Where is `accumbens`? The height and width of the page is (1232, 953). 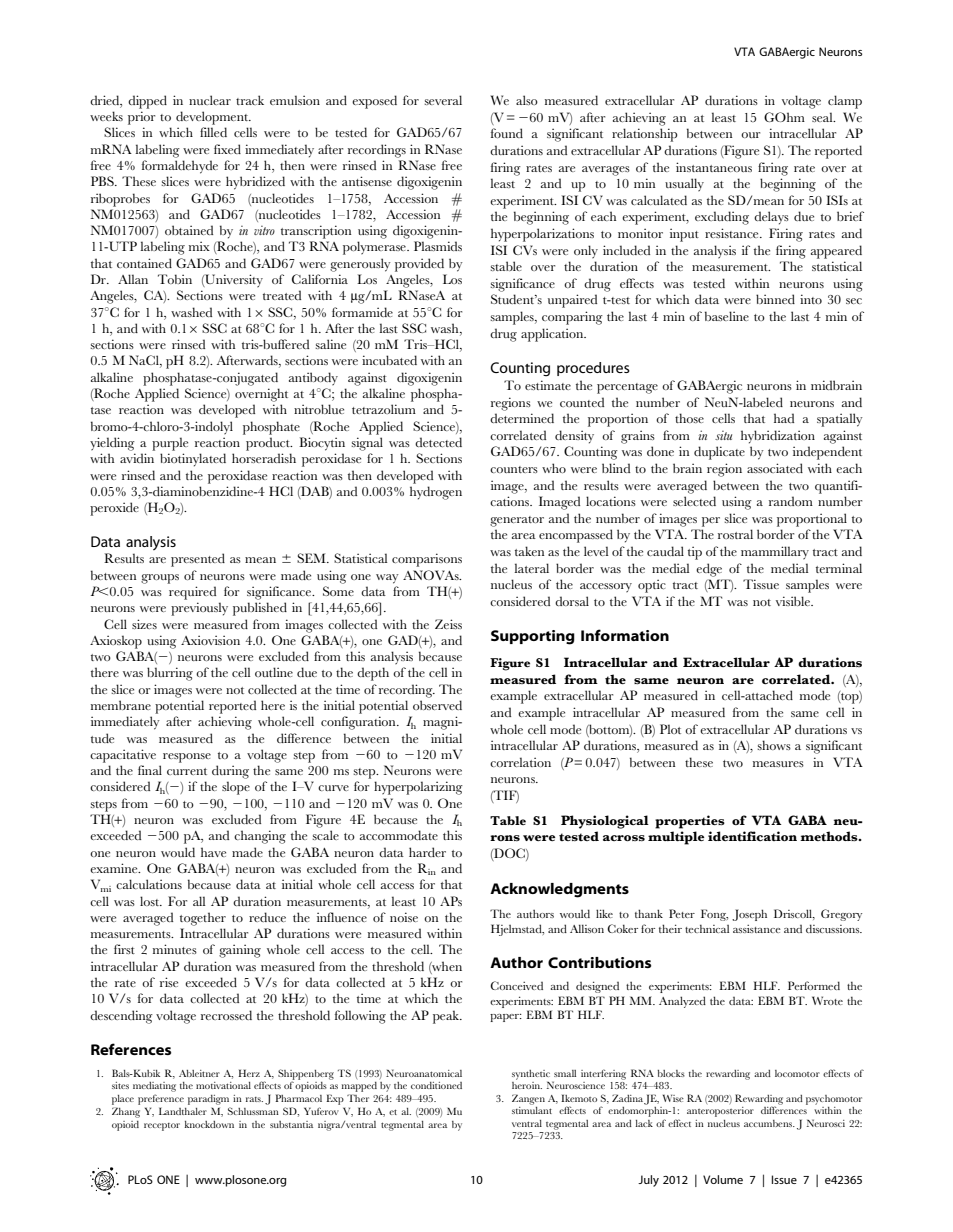
accumbens is located at coordinates (769, 1123).
